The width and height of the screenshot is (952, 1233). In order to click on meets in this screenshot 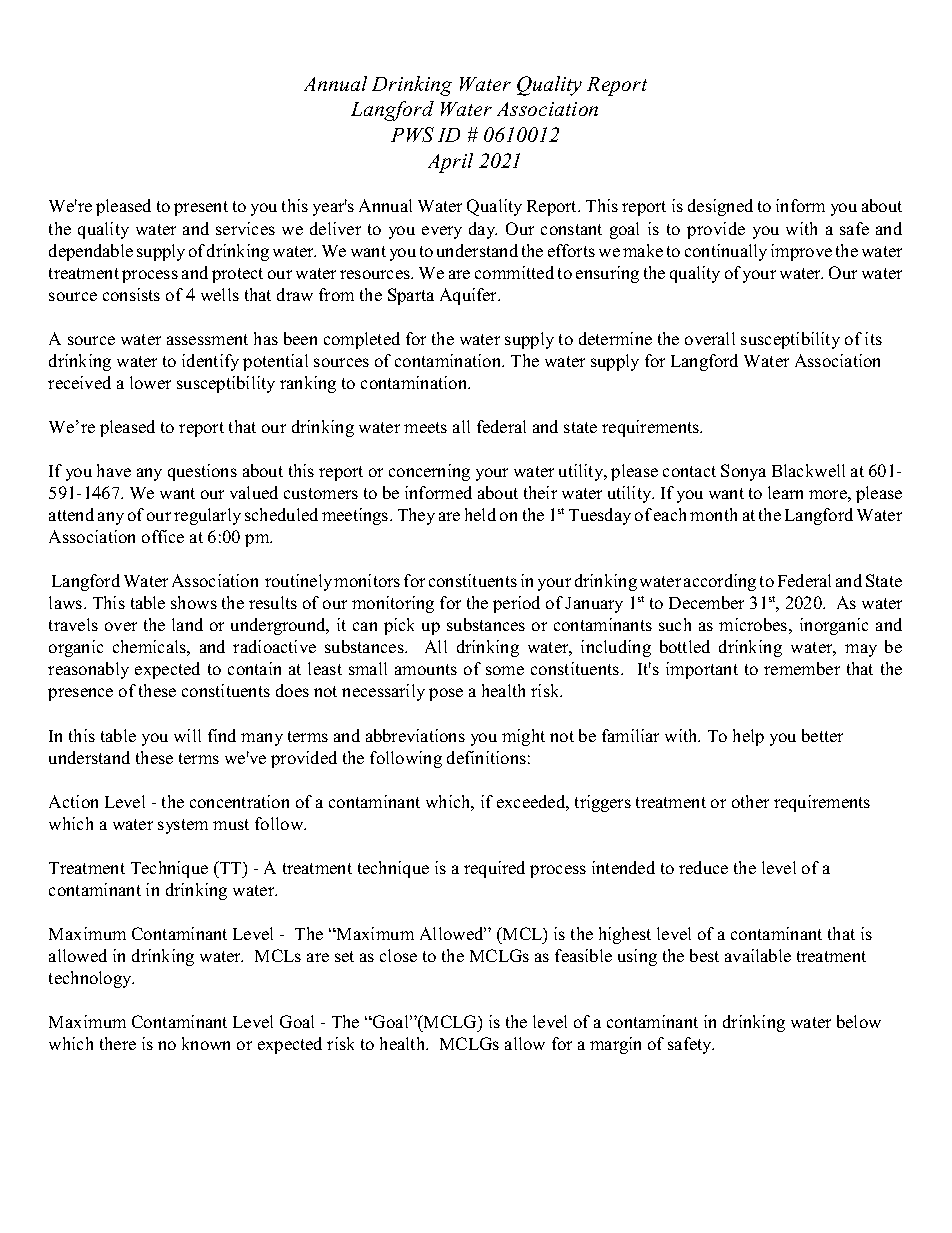, I will do `click(425, 427)`.
